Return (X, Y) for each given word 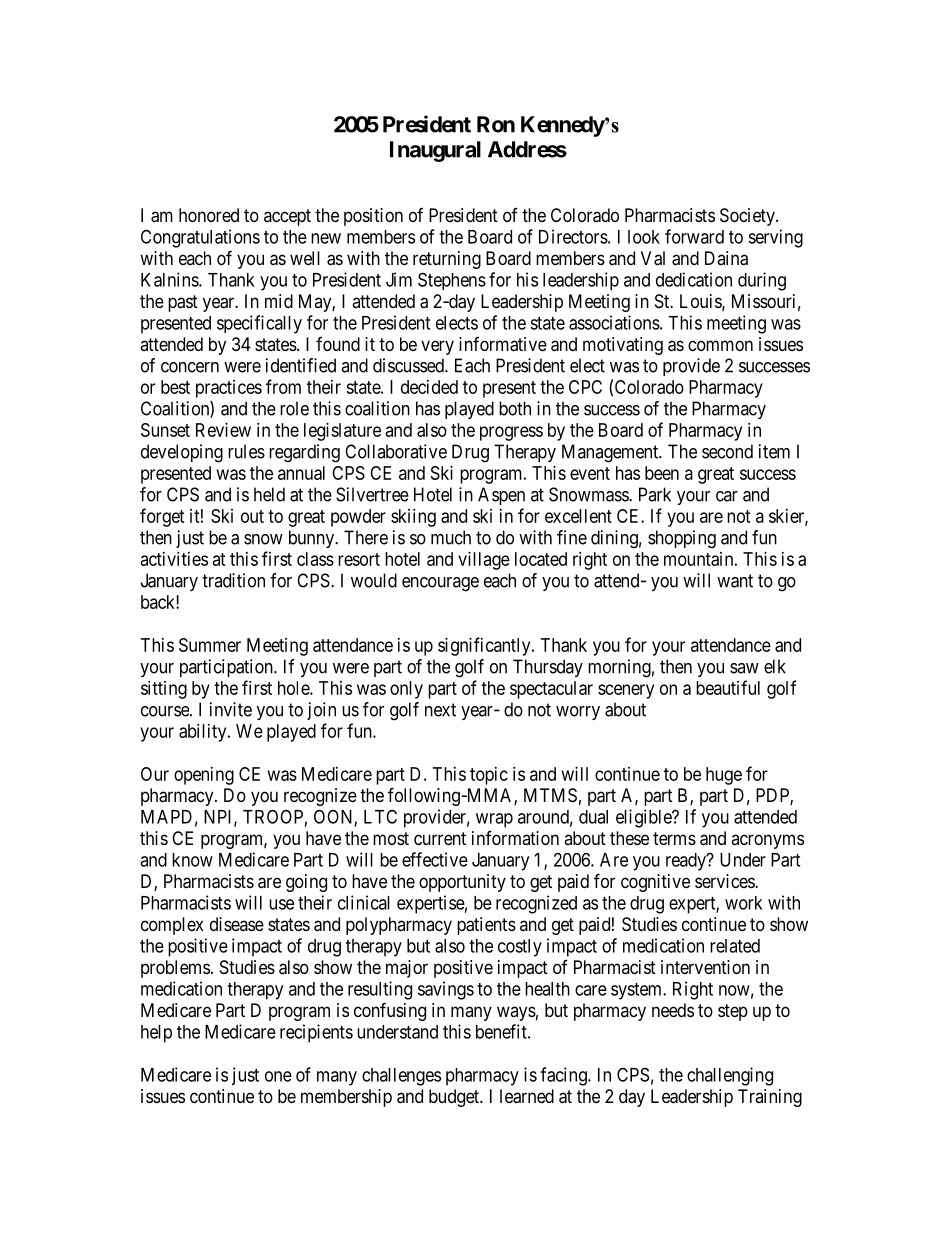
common (720, 345)
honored (209, 215)
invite (231, 709)
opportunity (462, 883)
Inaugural (435, 151)
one (278, 1076)
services (725, 881)
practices (229, 389)
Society (748, 217)
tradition (233, 580)
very (437, 347)
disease (237, 924)
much (451, 537)
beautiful (728, 687)
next (440, 710)
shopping (682, 539)
